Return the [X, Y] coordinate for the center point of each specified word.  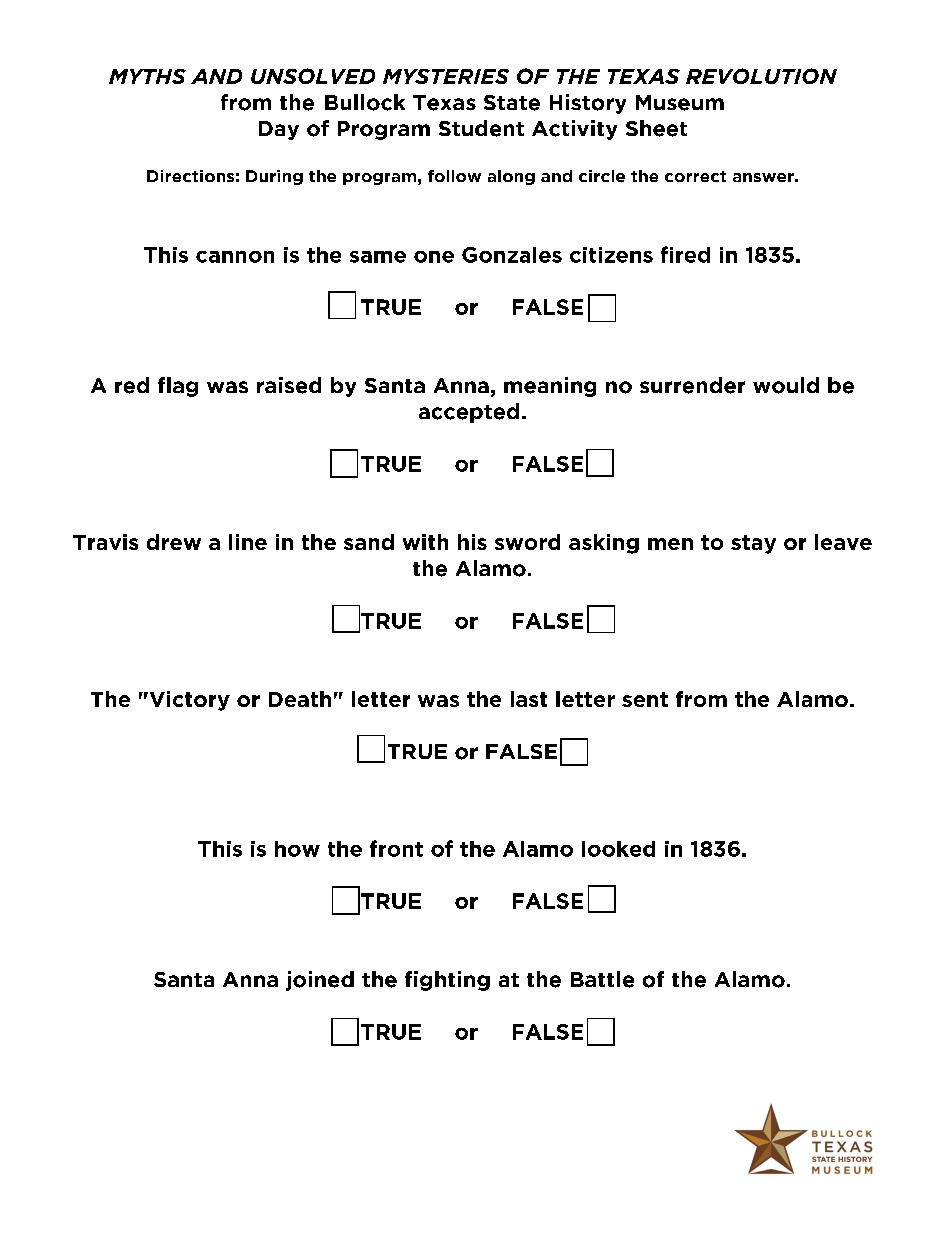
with [425, 542]
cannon [235, 257]
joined [320, 981]
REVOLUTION [761, 76]
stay [753, 544]
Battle [602, 979]
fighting [447, 981]
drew [174, 542]
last [529, 699]
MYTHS [147, 76]
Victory [188, 701]
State [512, 103]
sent [645, 699]
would [786, 385]
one [434, 257]
